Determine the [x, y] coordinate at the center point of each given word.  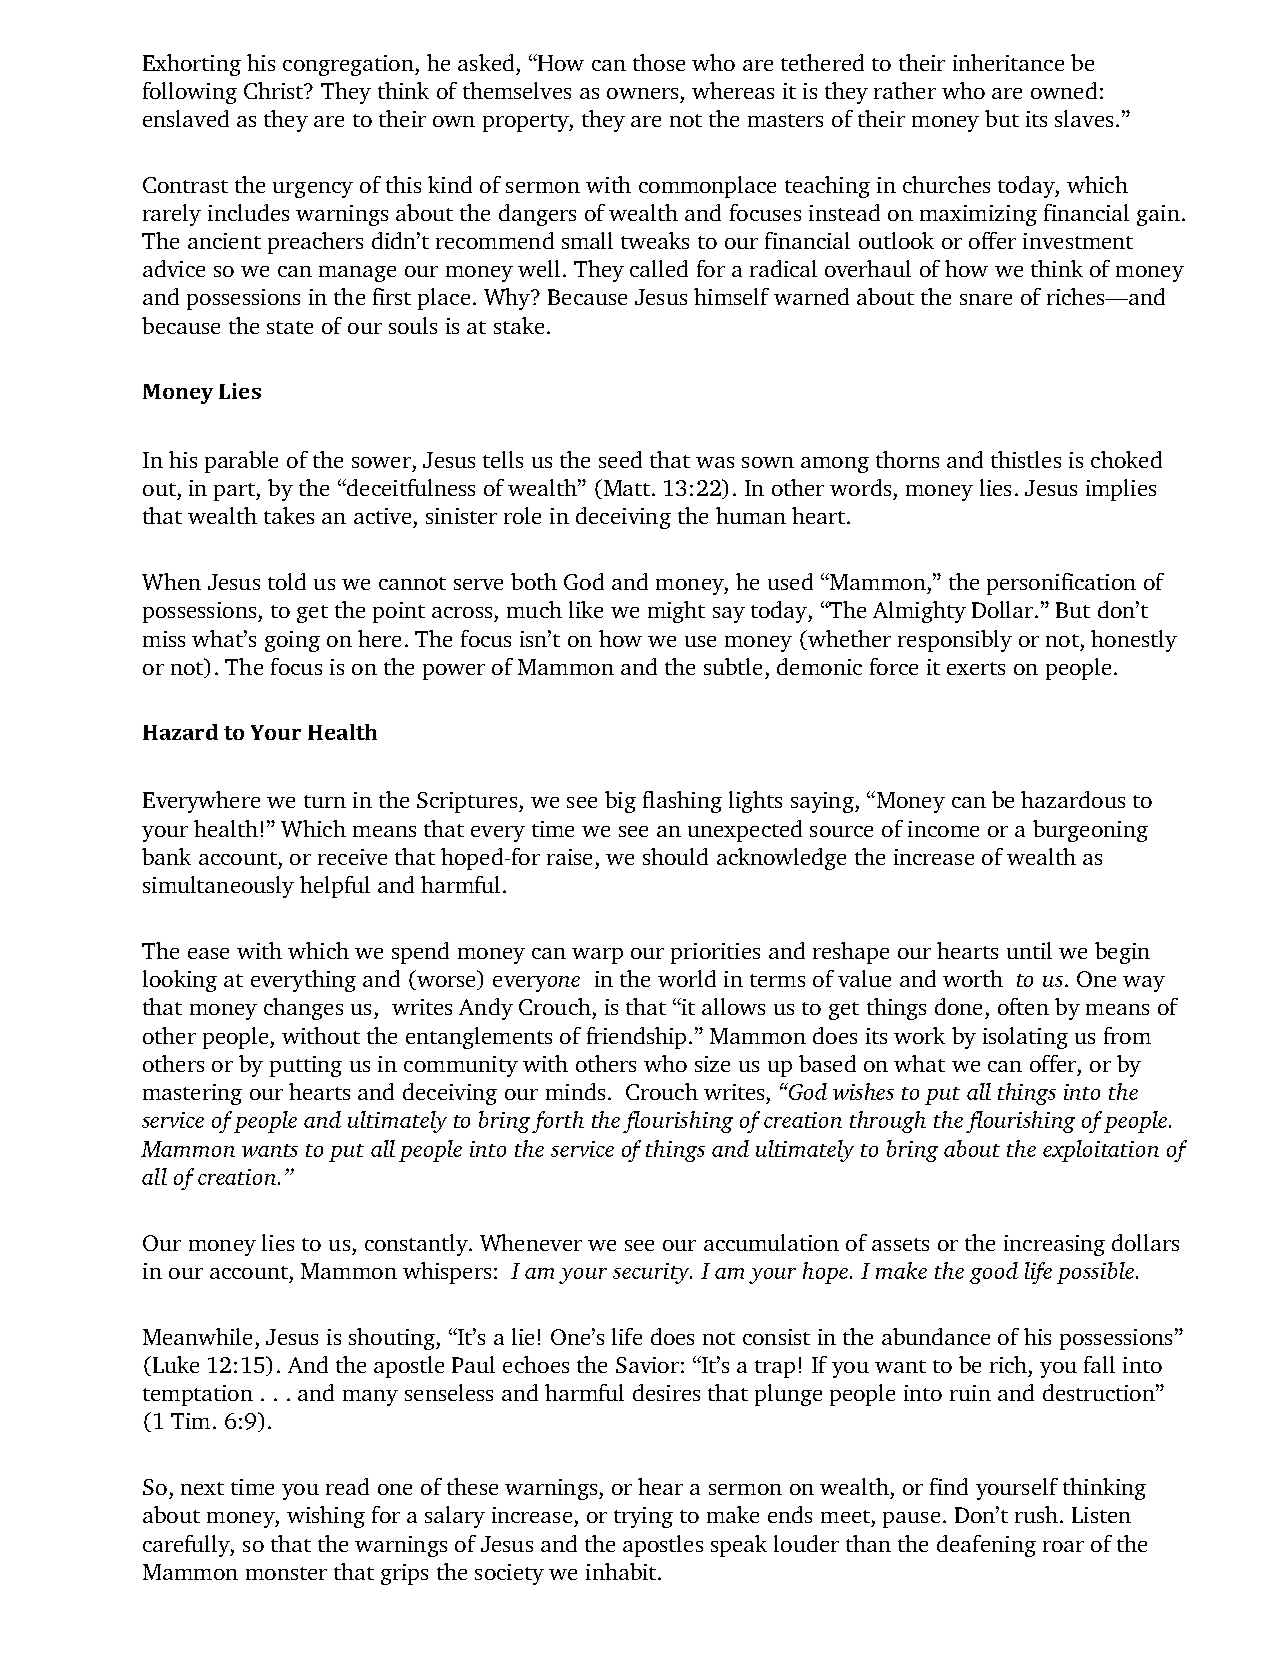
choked [1126, 459]
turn [325, 801]
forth [558, 1122]
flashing [682, 802]
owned [1064, 90]
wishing [326, 1517]
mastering [192, 1094]
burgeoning [1090, 831]
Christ [275, 90]
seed [620, 459]
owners [642, 93]
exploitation [1101, 1151]
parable [241, 462]
